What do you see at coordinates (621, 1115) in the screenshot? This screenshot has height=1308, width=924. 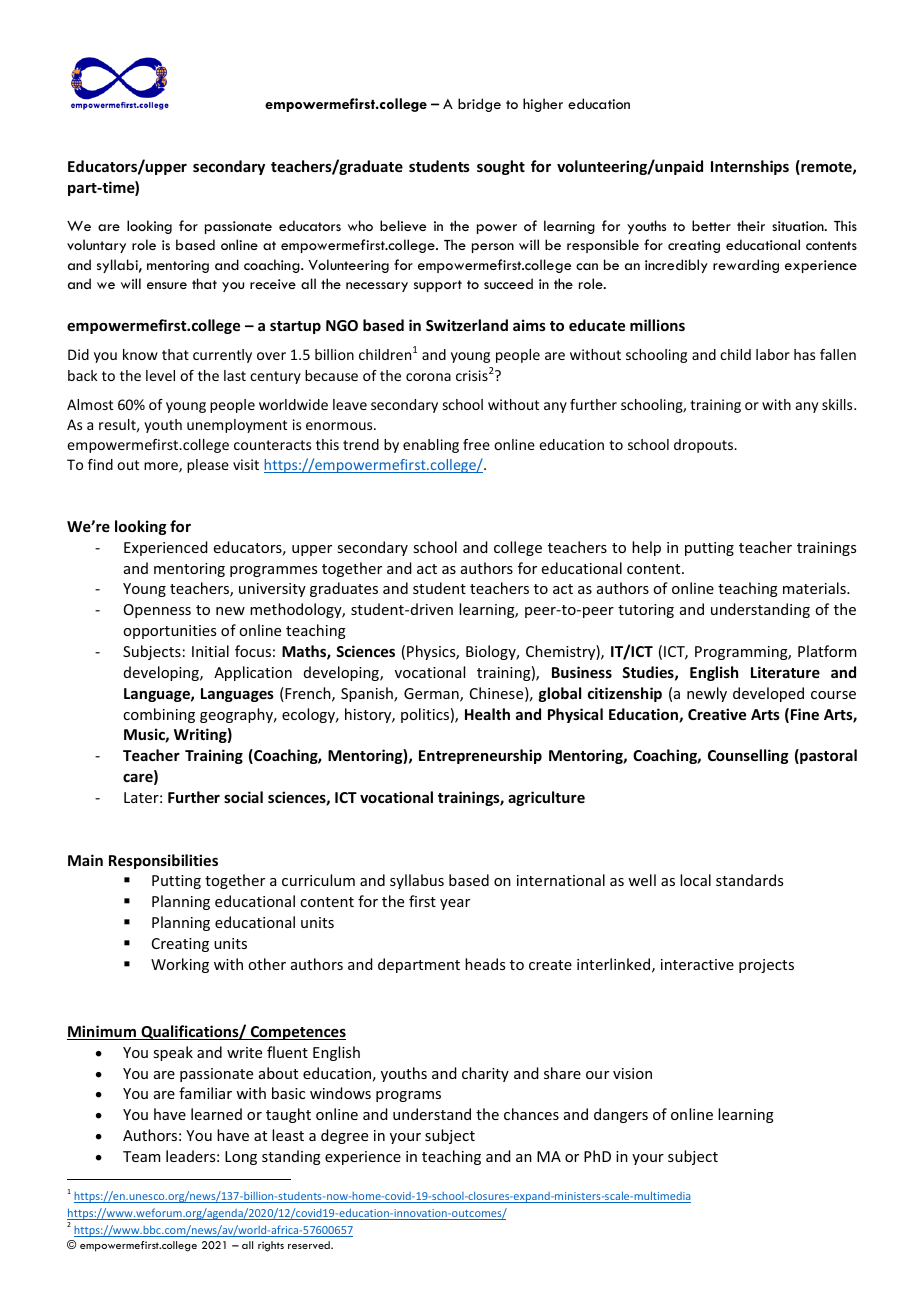 I see `dangers` at bounding box center [621, 1115].
